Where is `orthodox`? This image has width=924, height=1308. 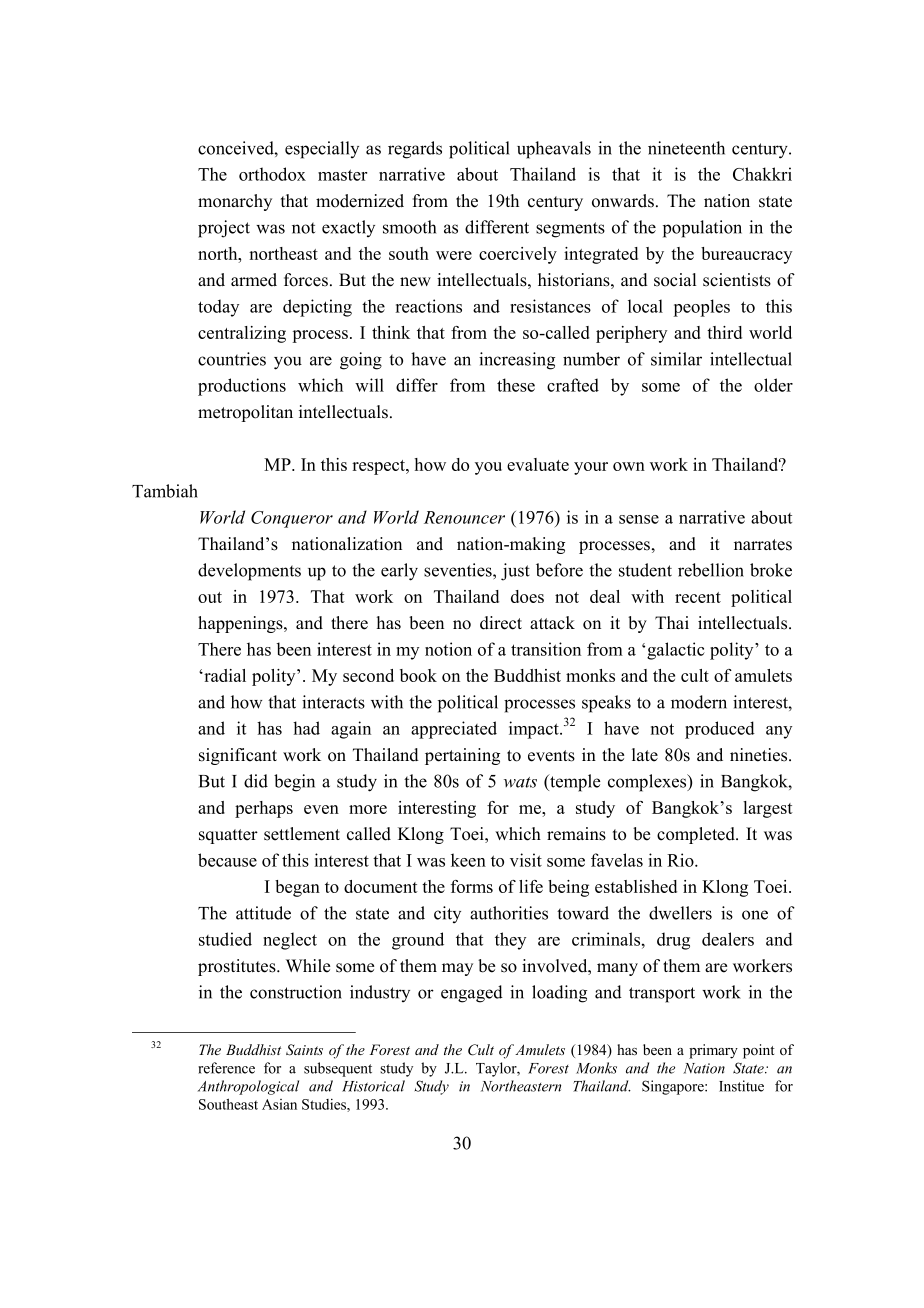
orthodox is located at coordinates (272, 174).
